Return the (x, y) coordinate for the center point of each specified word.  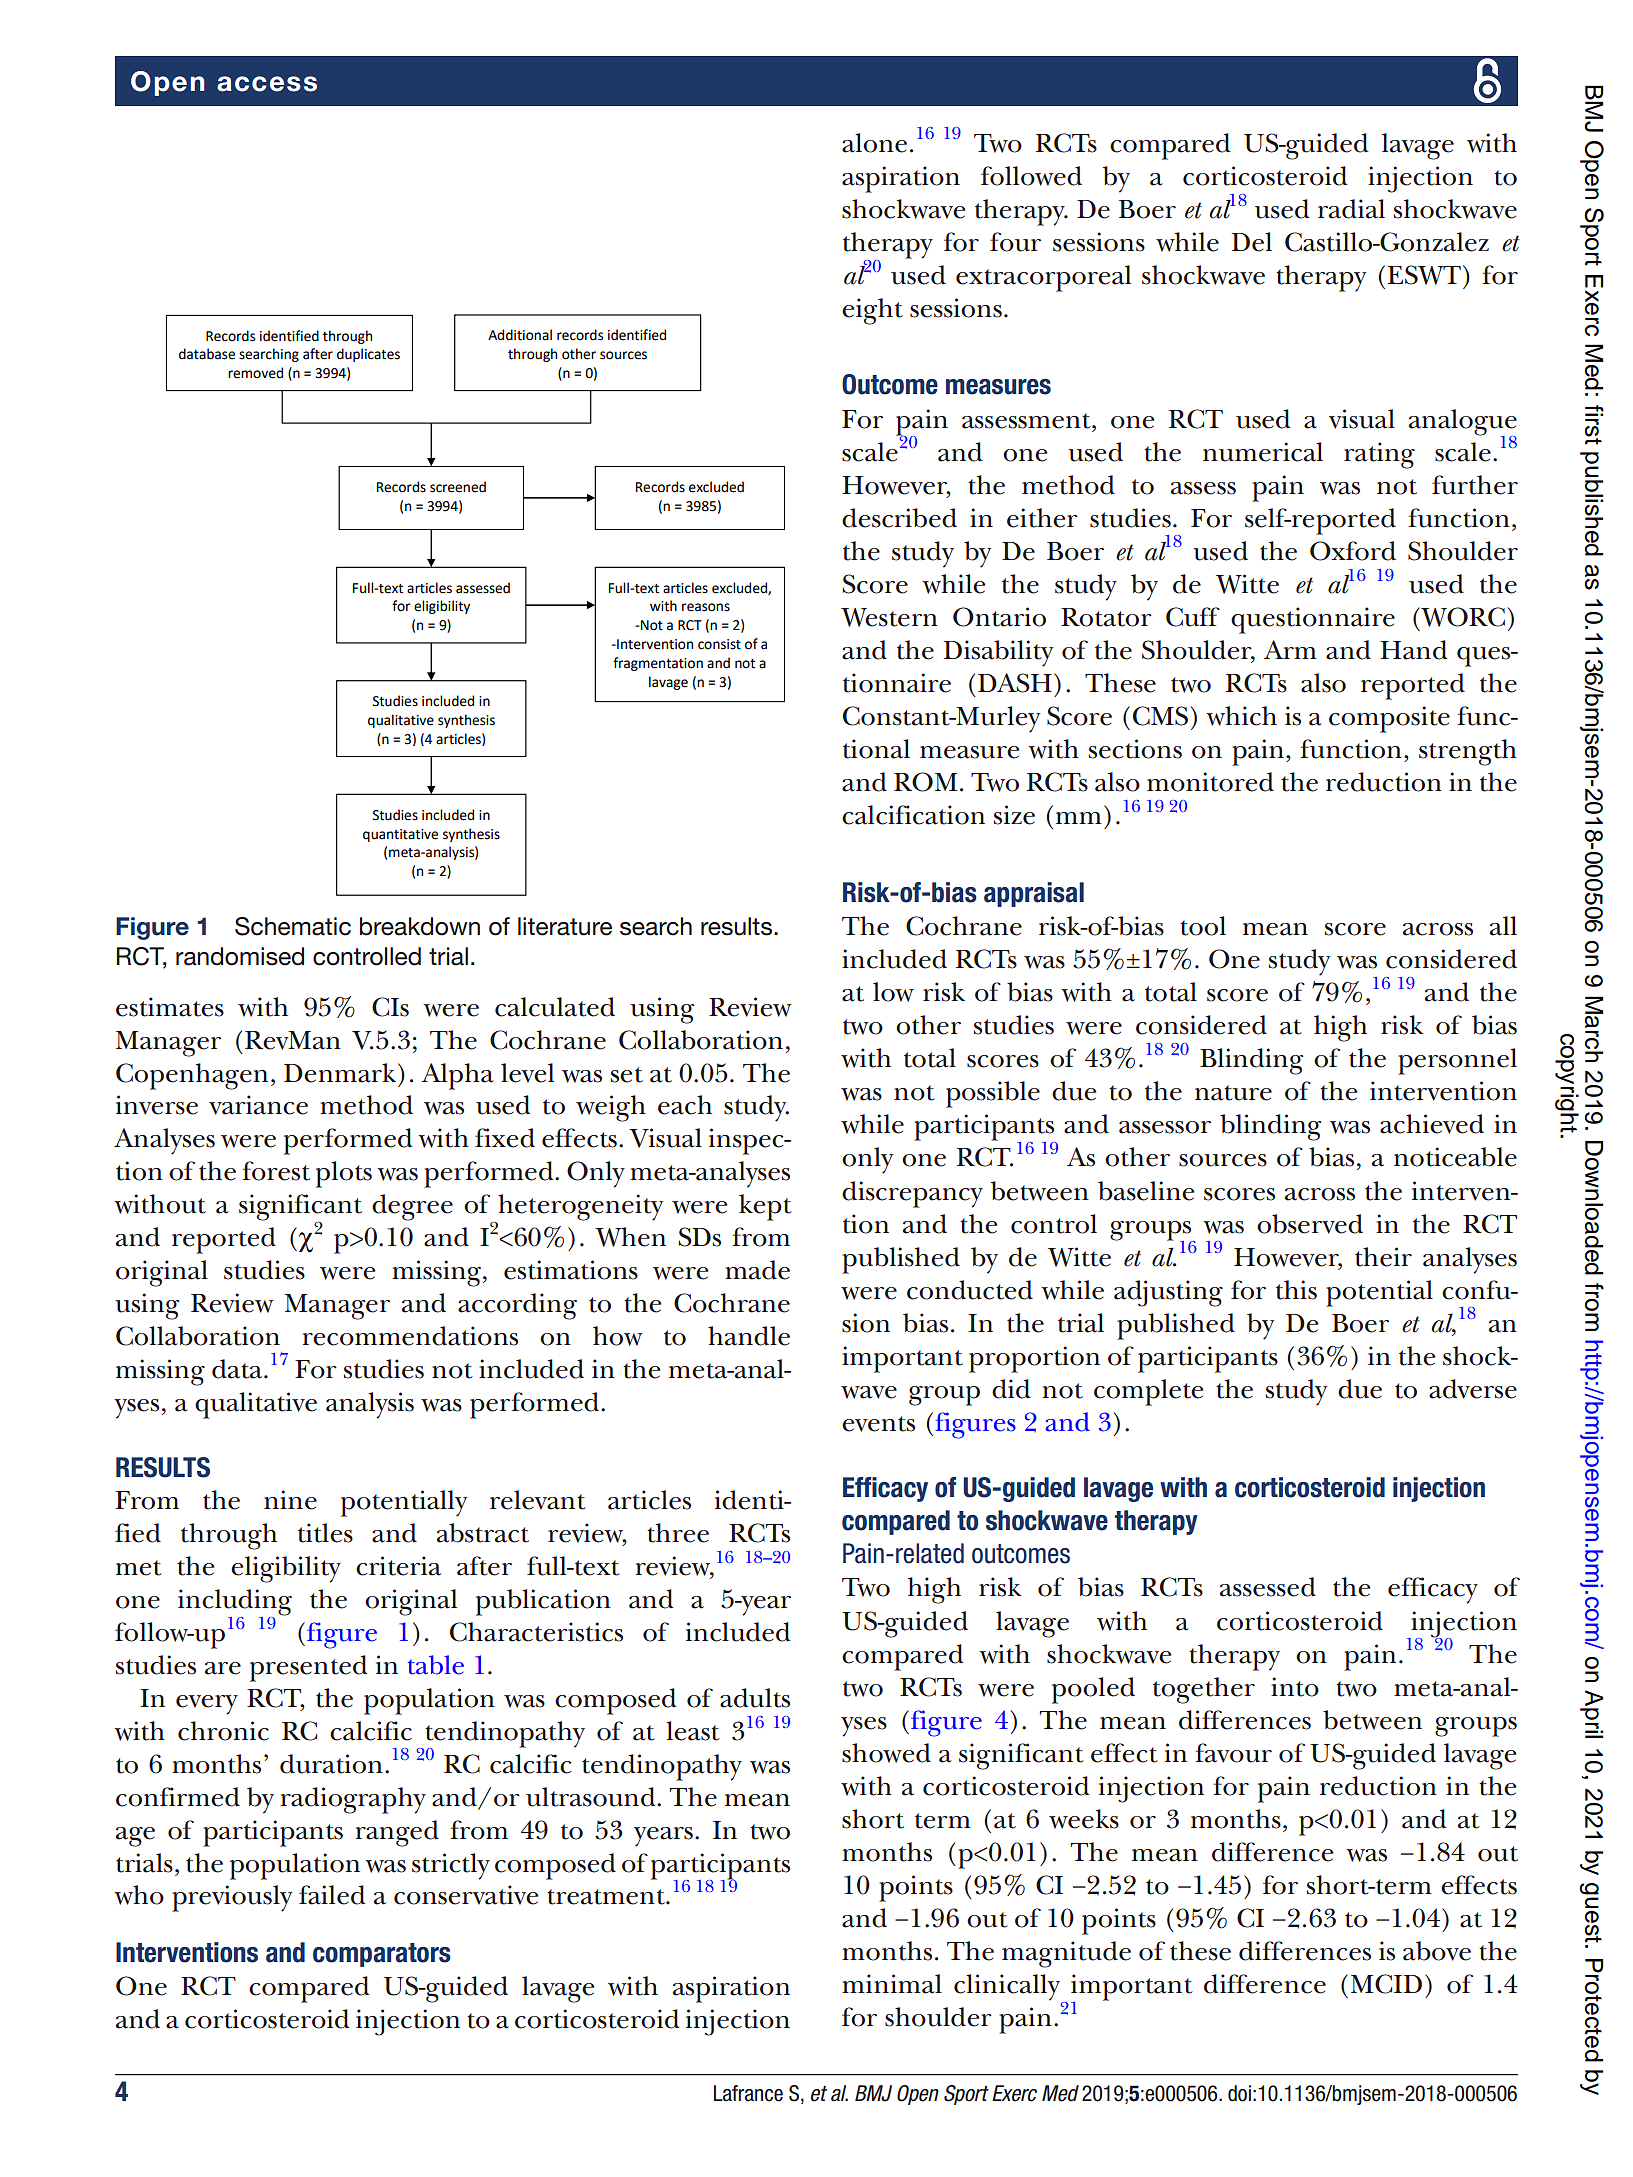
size (1014, 815)
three (678, 1533)
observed (1310, 1224)
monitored (1210, 782)
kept (765, 1207)
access (267, 84)
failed (332, 1895)
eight (872, 311)
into (1295, 1687)
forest (276, 1171)
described (899, 518)
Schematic (293, 926)
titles (325, 1533)
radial (1351, 209)
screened (458, 487)
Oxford (1353, 551)
